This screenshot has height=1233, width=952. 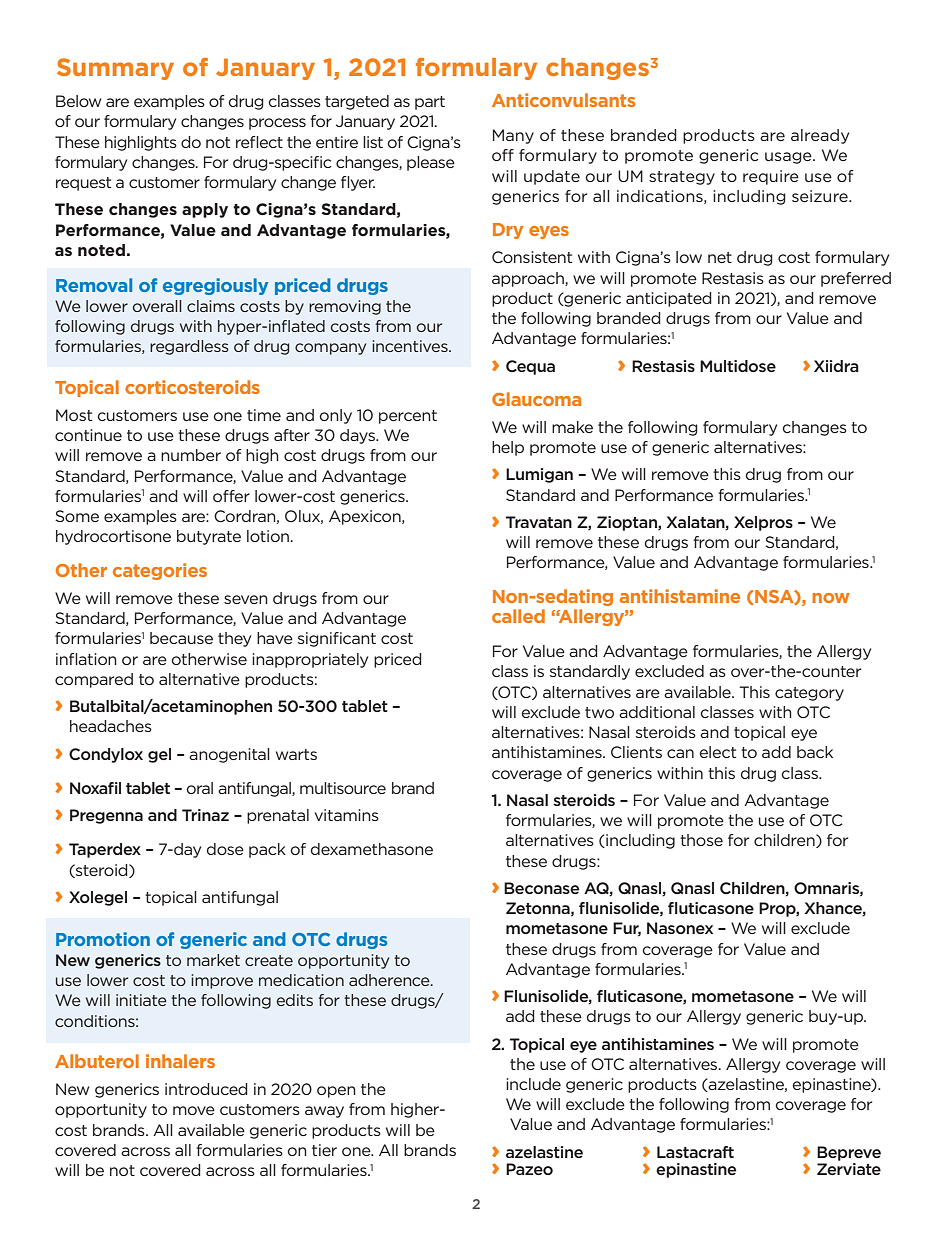 What do you see at coordinates (390, 980) in the screenshot?
I see `adherence` at bounding box center [390, 980].
